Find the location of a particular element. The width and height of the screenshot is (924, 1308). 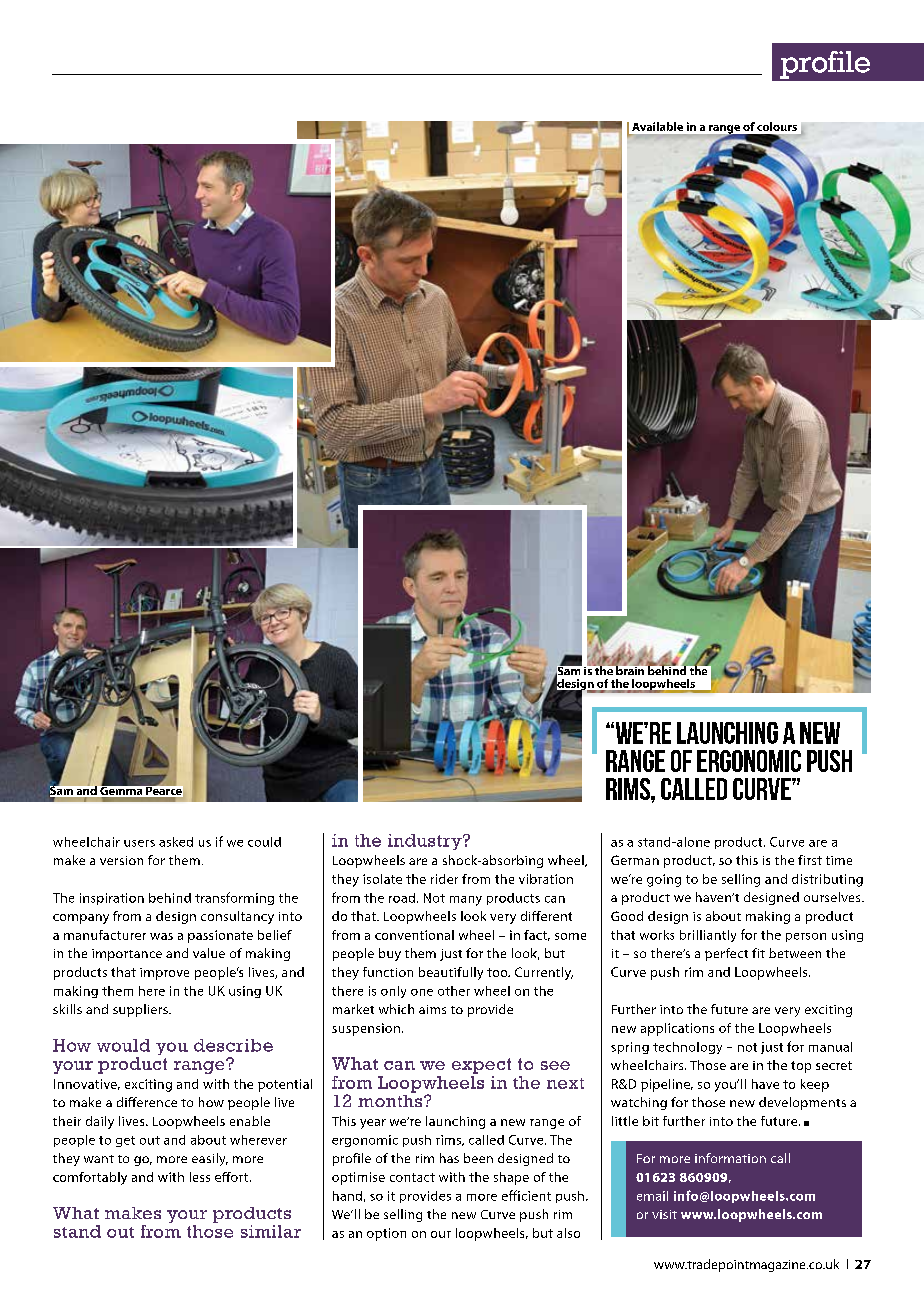

users is located at coordinates (139, 843).
